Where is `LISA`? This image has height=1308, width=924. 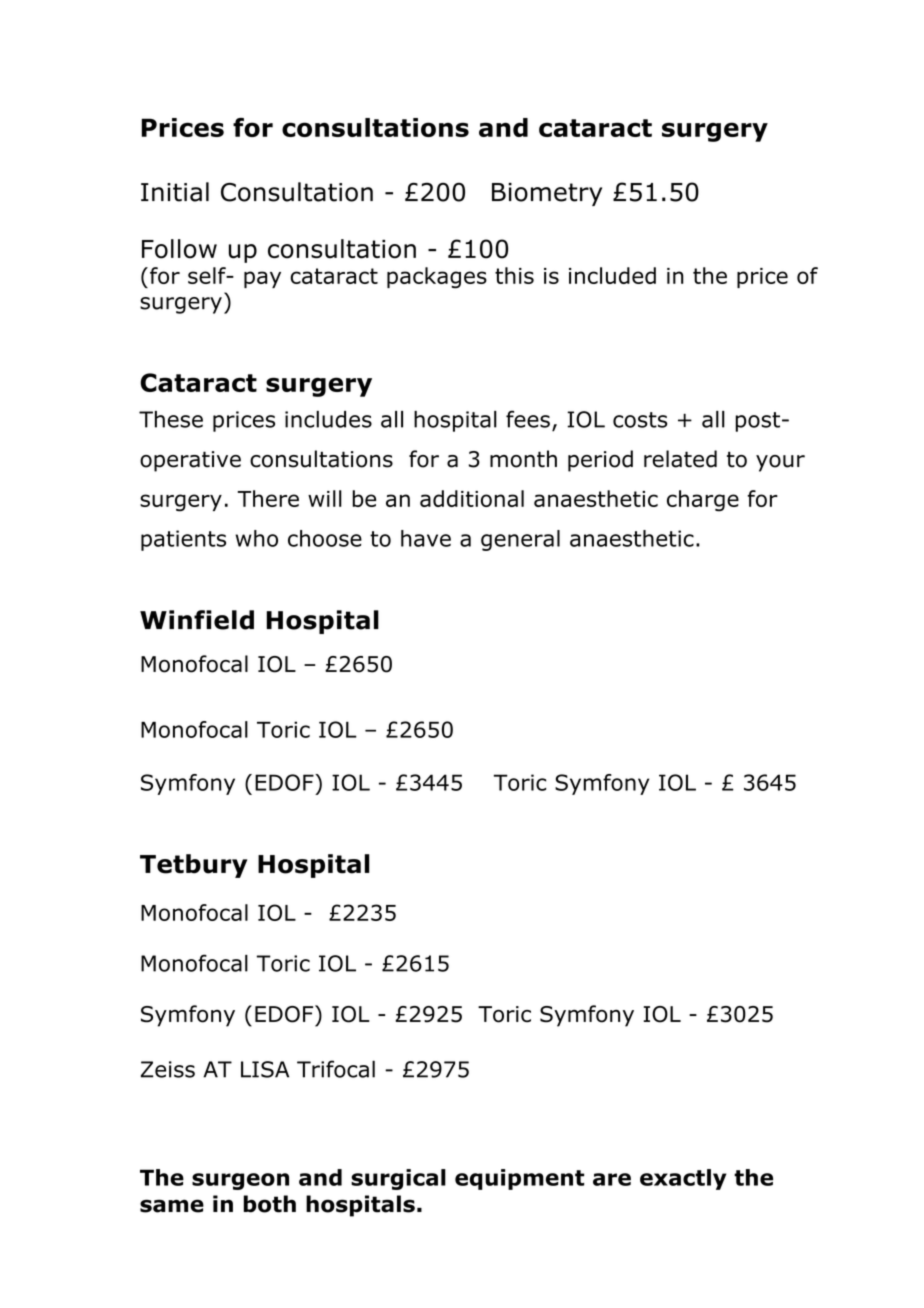 LISA is located at coordinates (265, 1069).
